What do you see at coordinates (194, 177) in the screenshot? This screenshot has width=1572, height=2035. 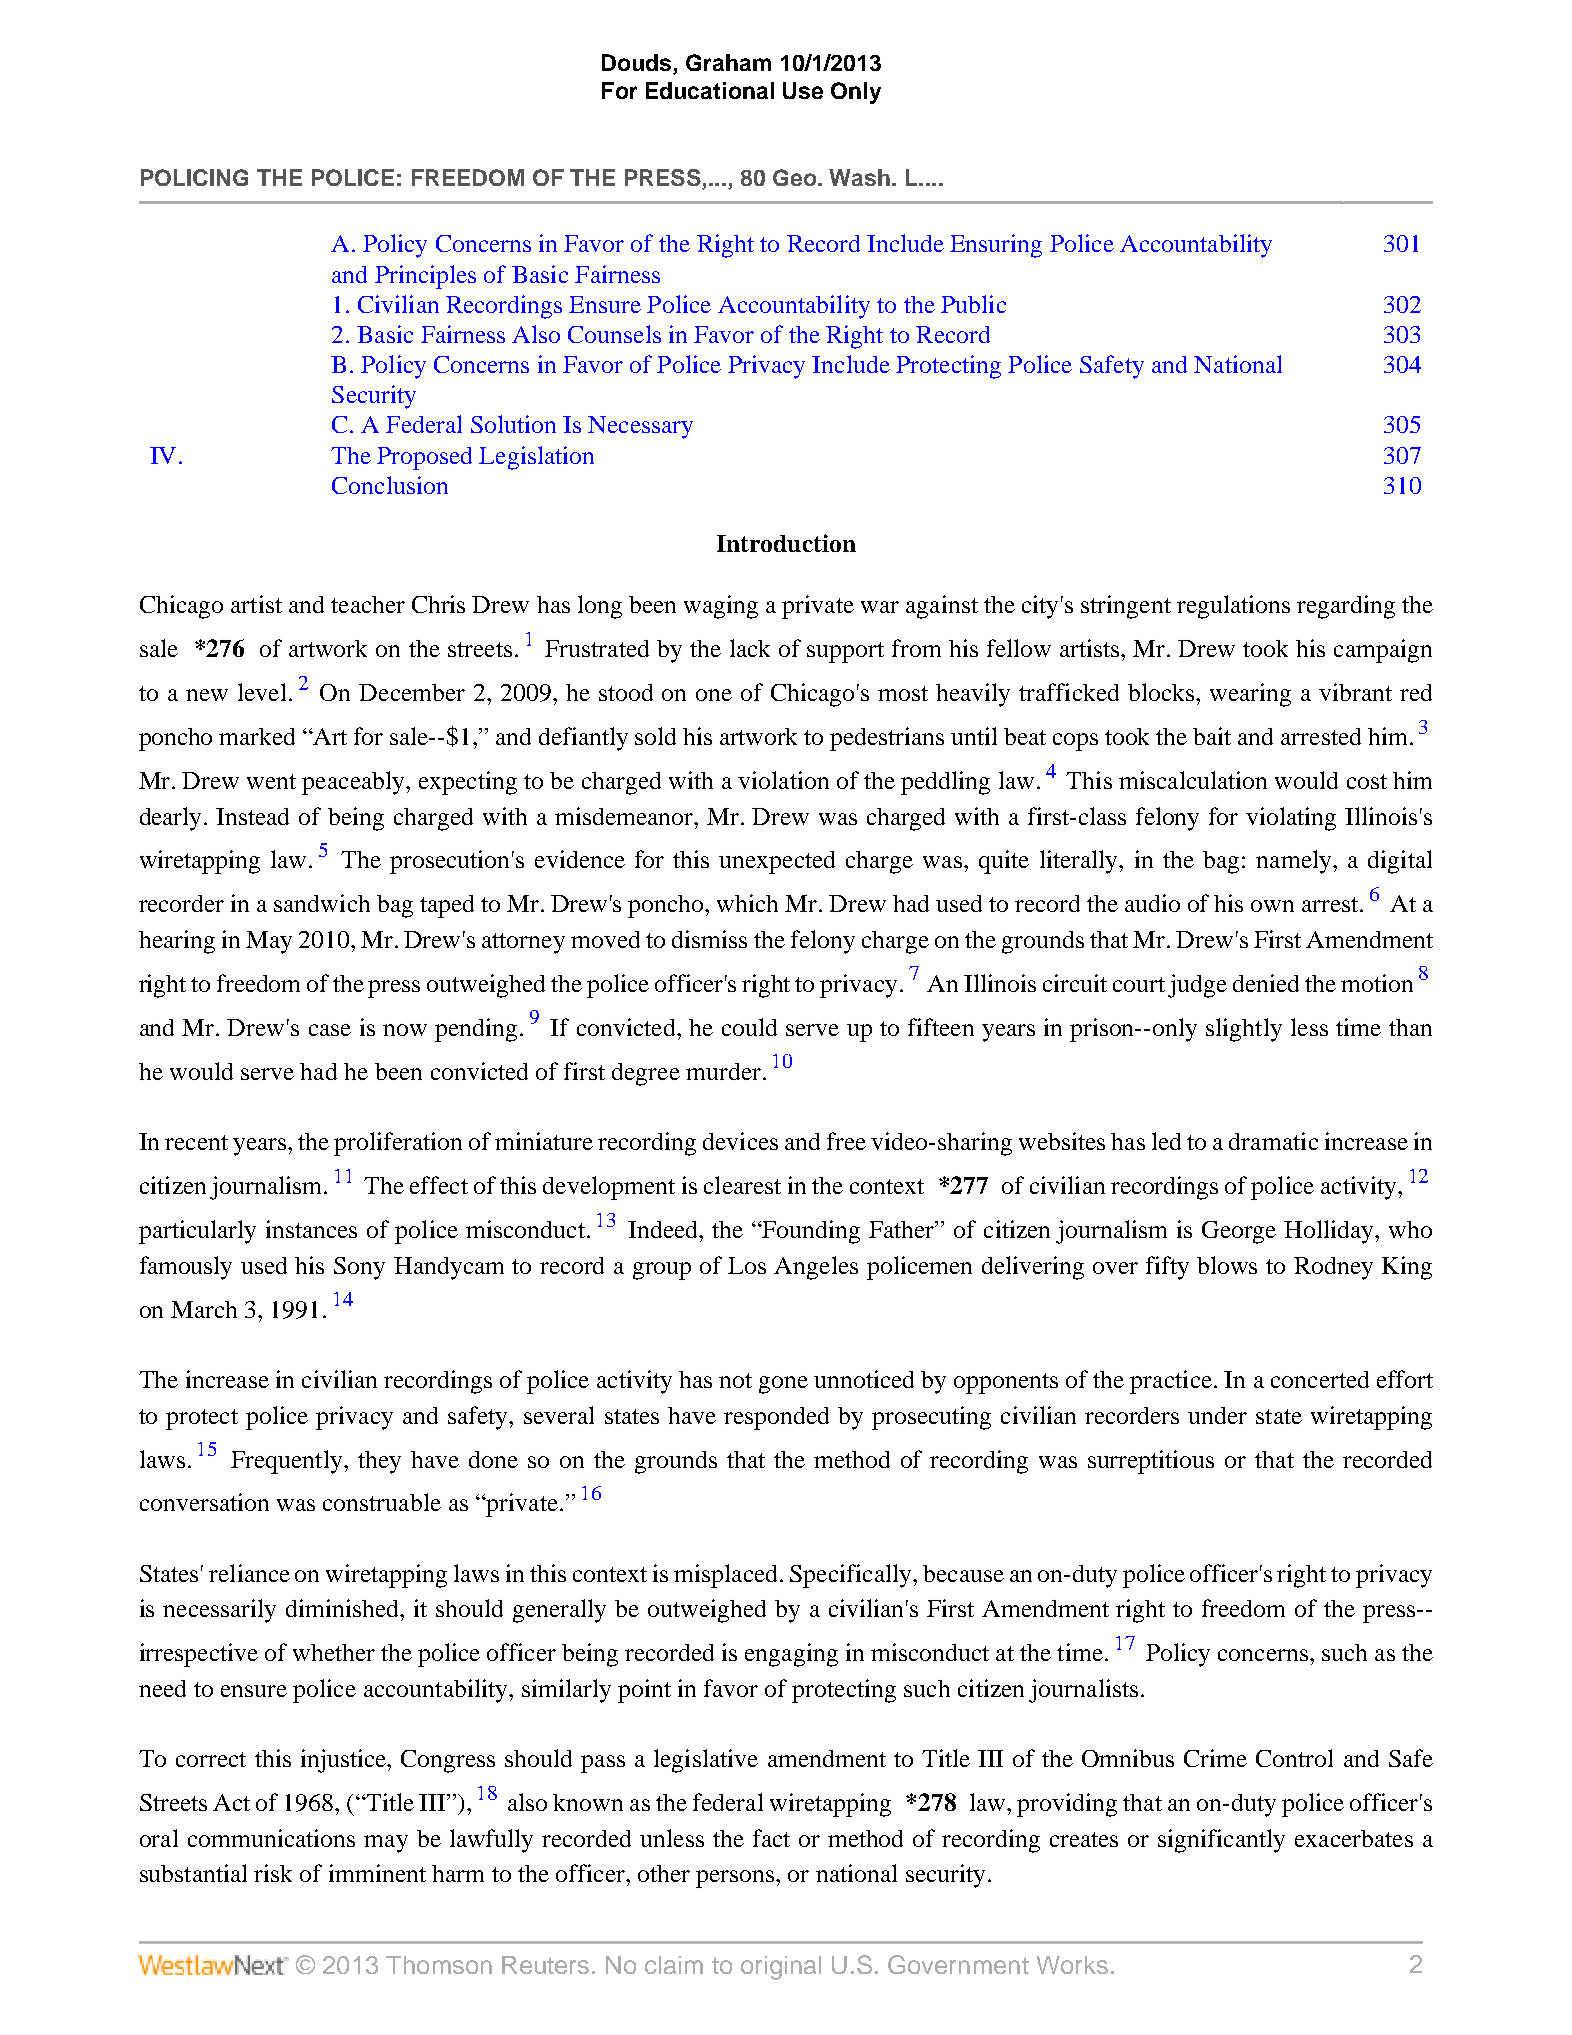 I see `POLICING` at bounding box center [194, 177].
